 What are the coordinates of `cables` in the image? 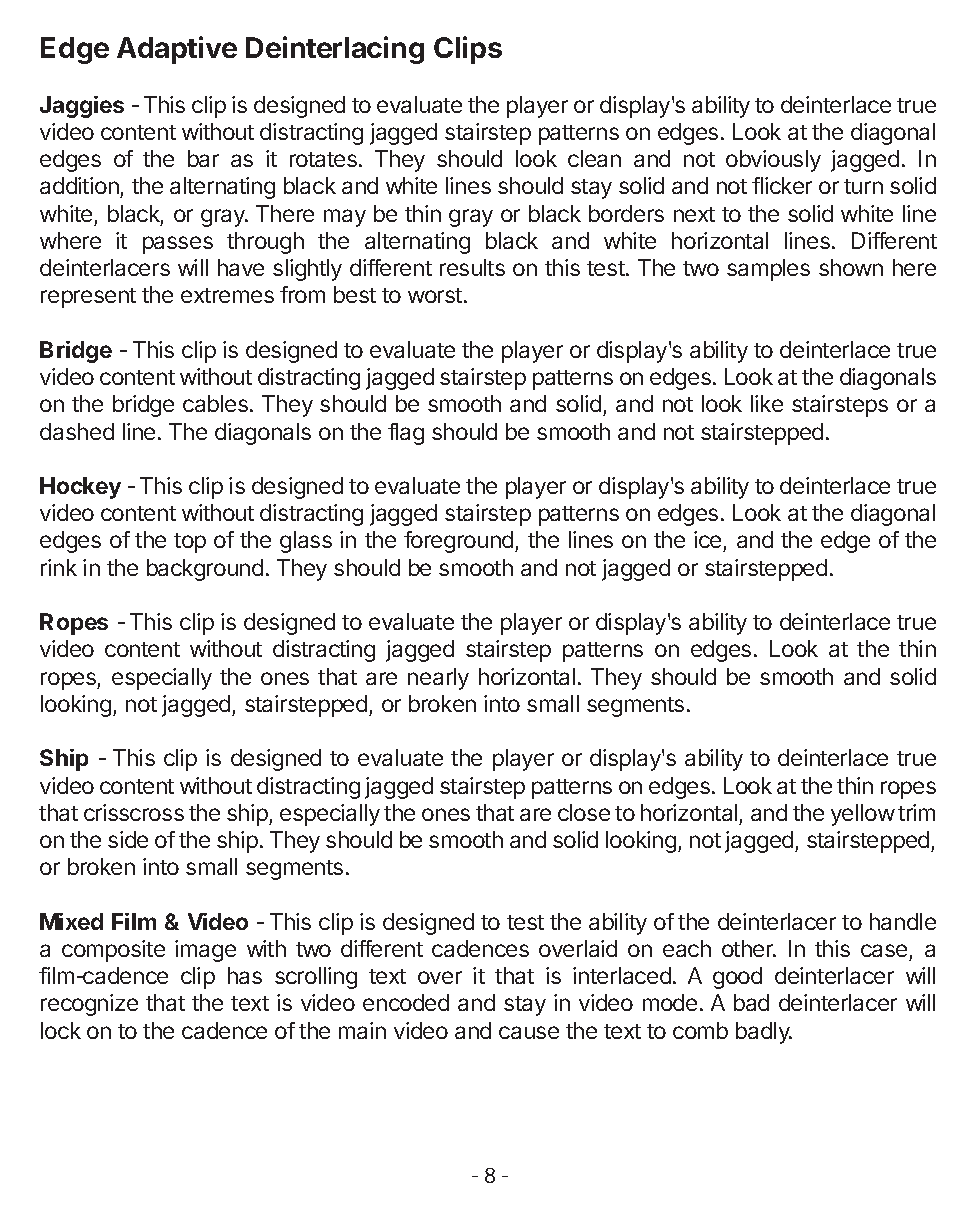 It's located at (215, 403).
